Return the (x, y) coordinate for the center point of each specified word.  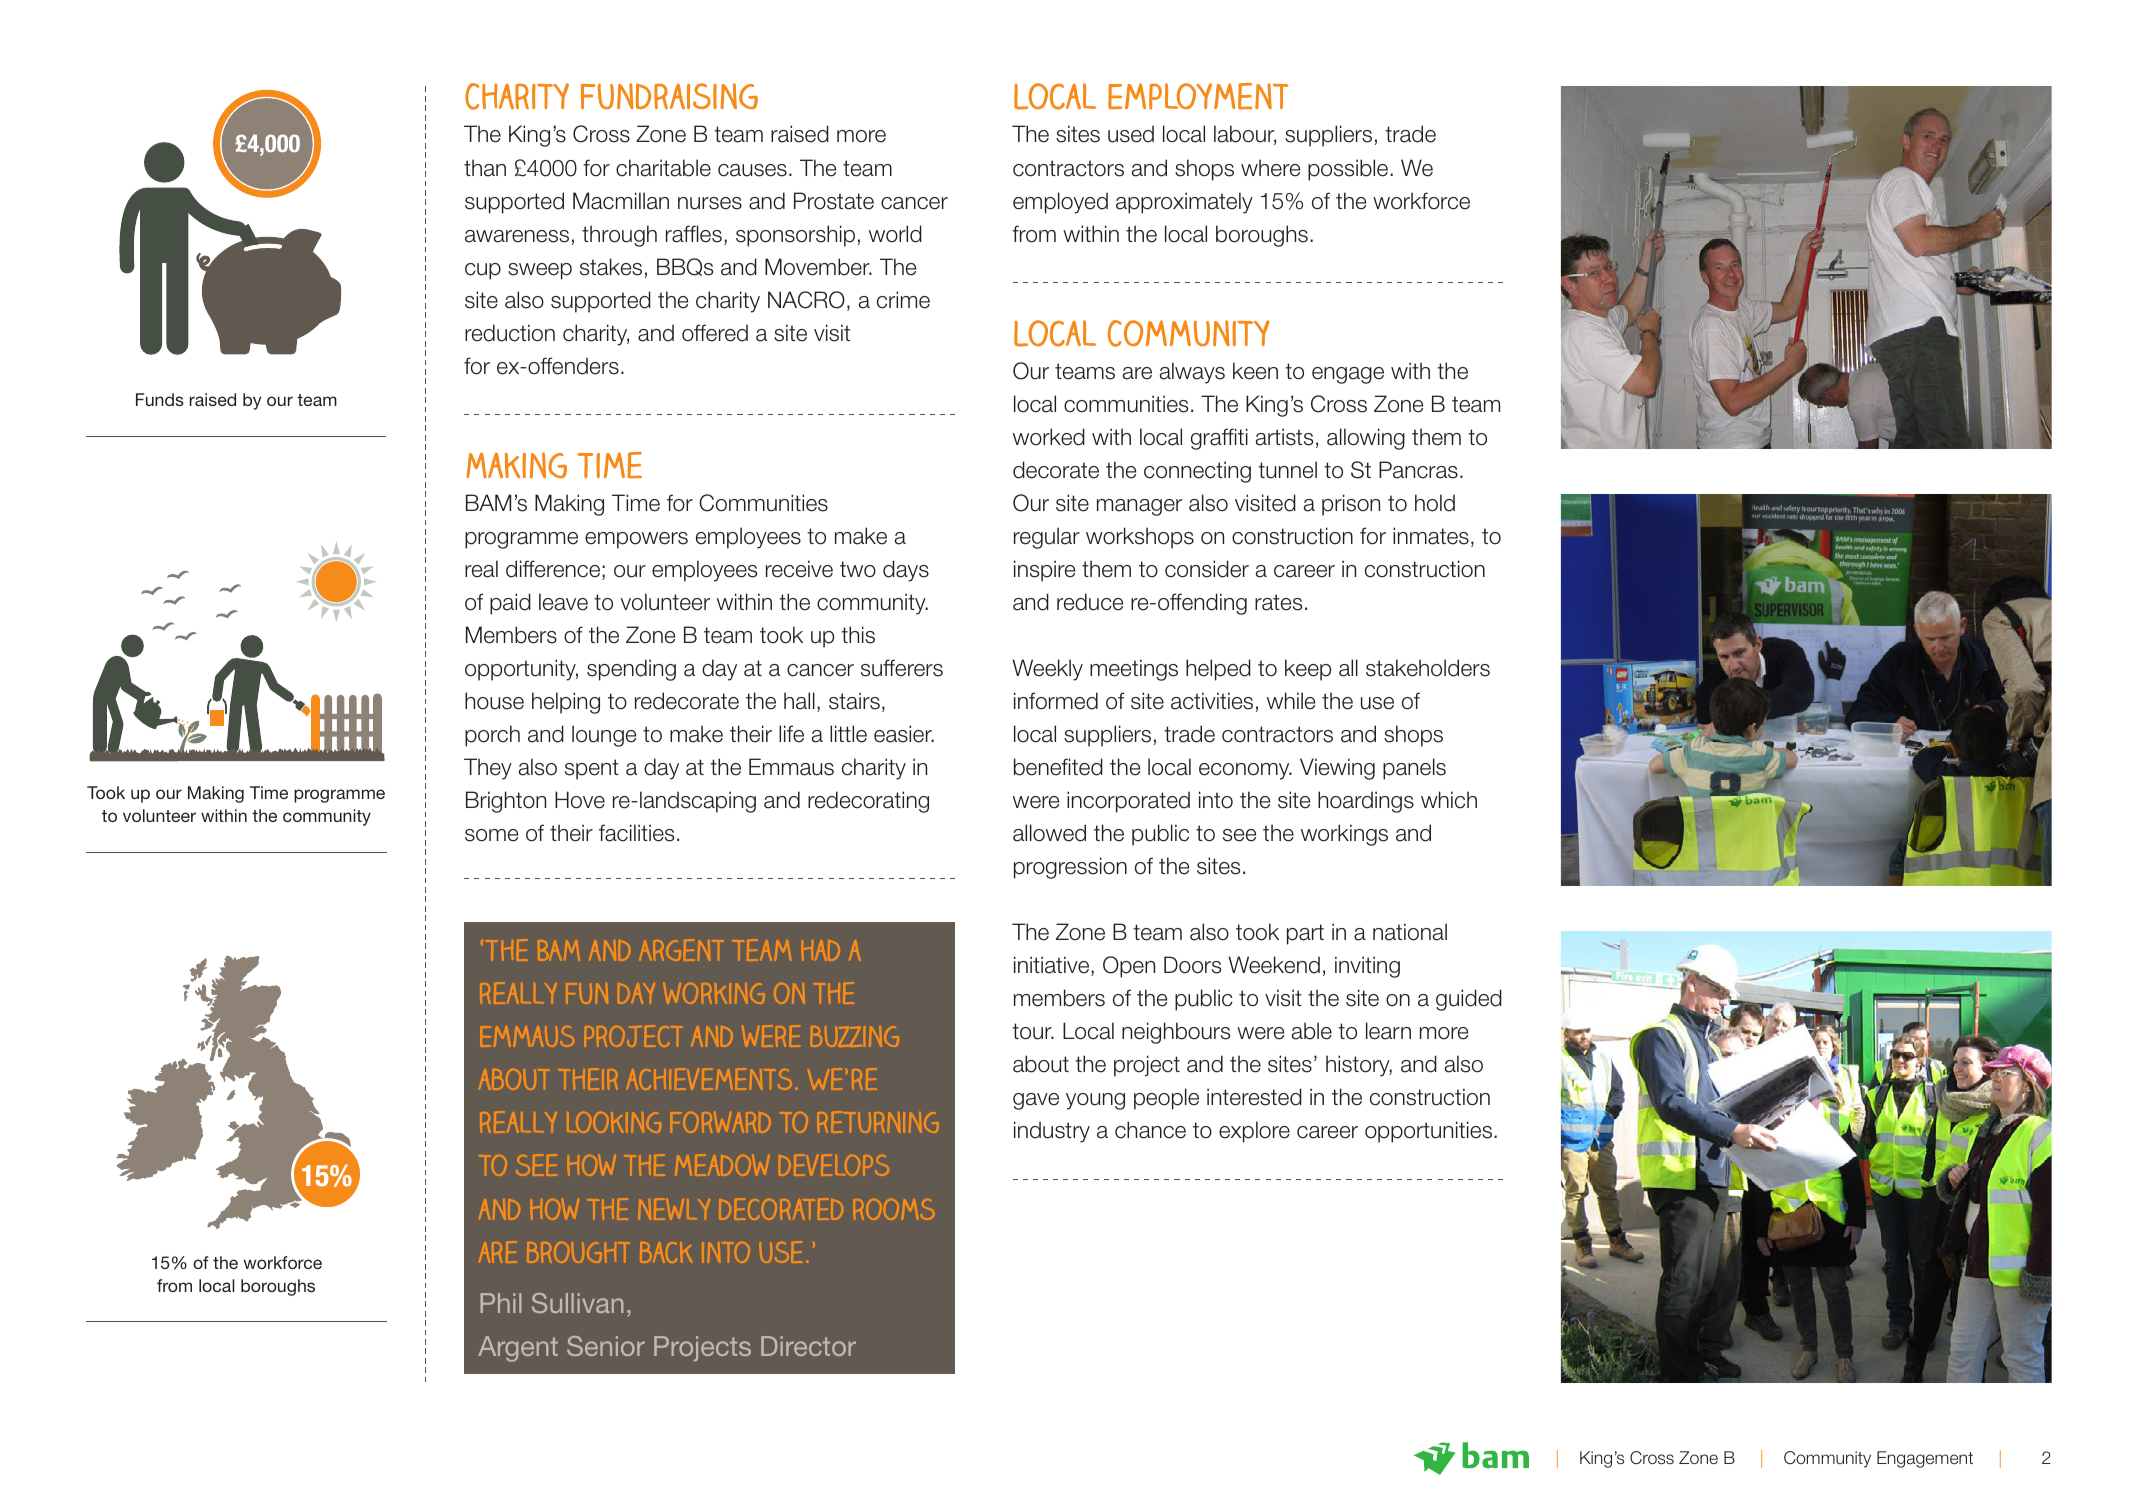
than (485, 168)
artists (1284, 437)
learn (1388, 1031)
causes (752, 170)
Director (808, 1346)
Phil (501, 1303)
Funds (160, 399)
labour (1245, 135)
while (1291, 701)
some (491, 835)
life (791, 734)
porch (492, 736)
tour (1033, 1031)
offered (715, 333)
